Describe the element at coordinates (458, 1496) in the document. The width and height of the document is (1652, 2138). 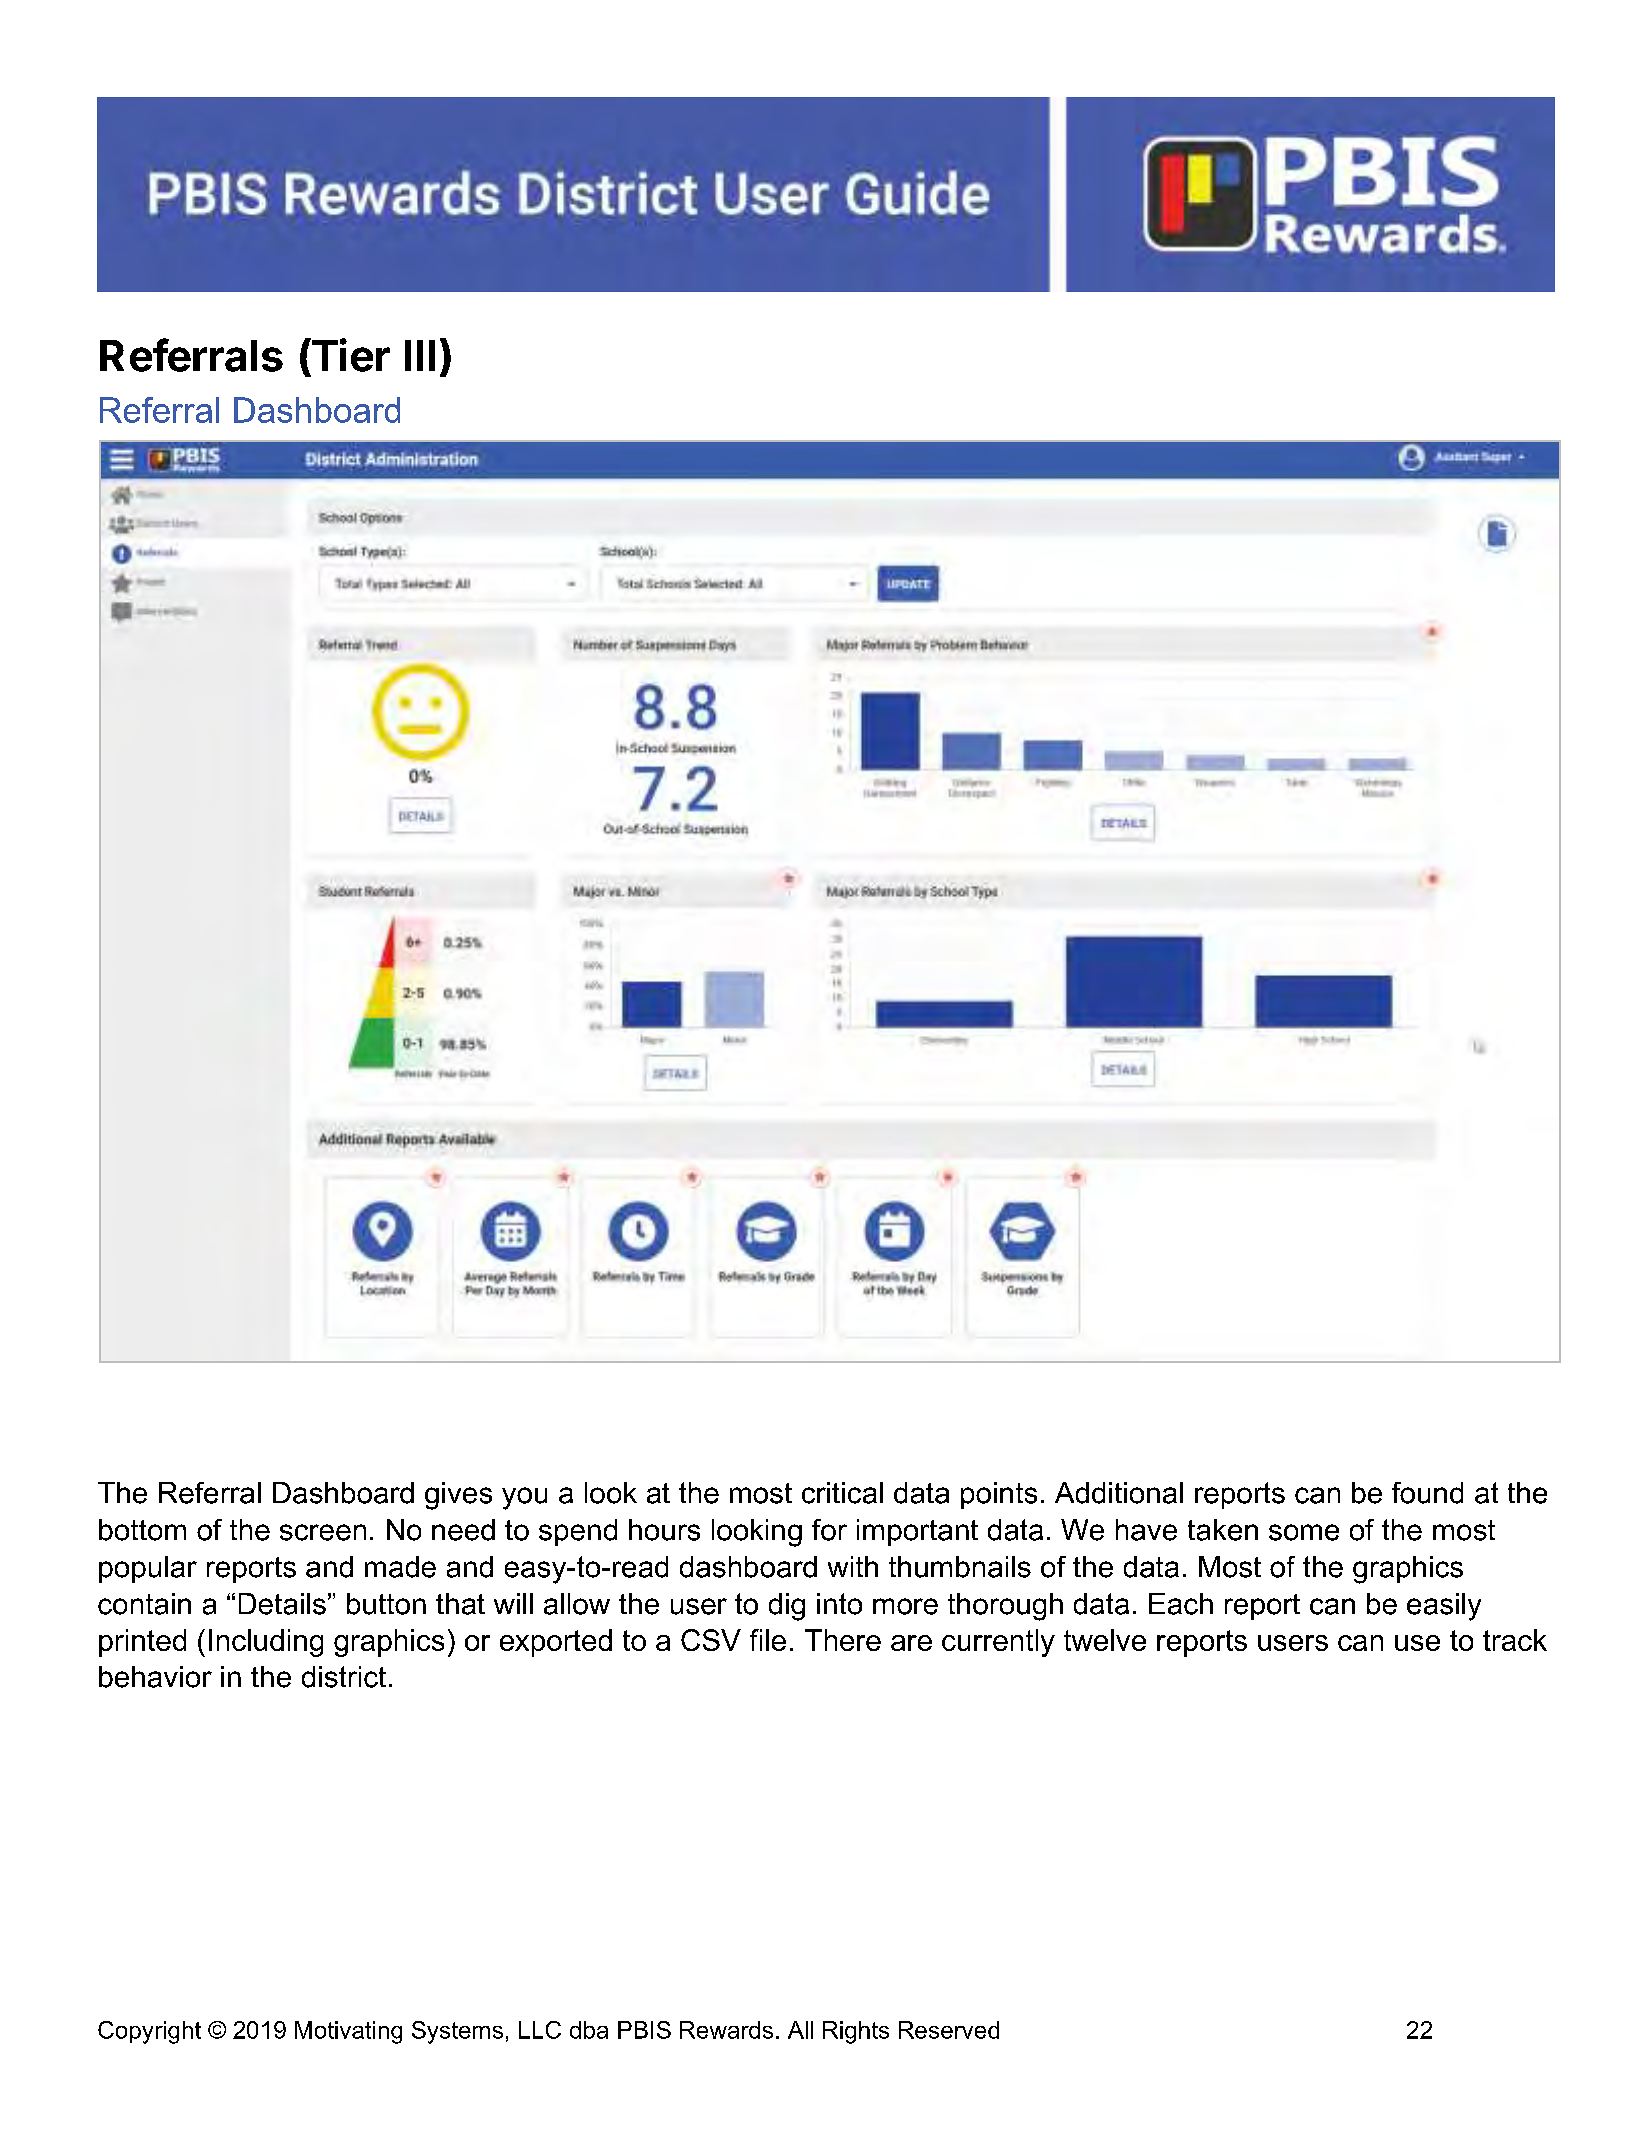
I see `gives` at that location.
